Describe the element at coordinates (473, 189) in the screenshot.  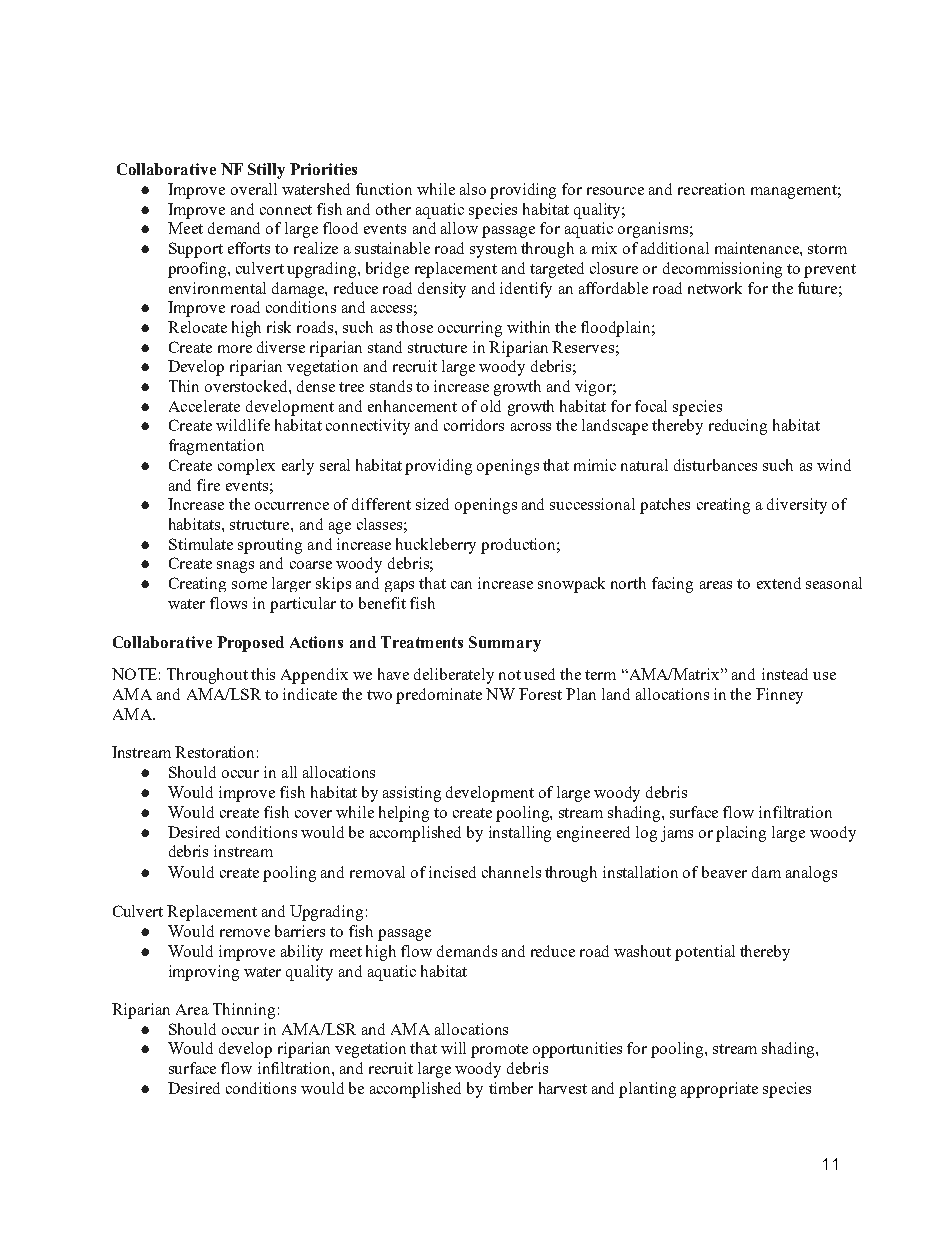
I see `also` at that location.
